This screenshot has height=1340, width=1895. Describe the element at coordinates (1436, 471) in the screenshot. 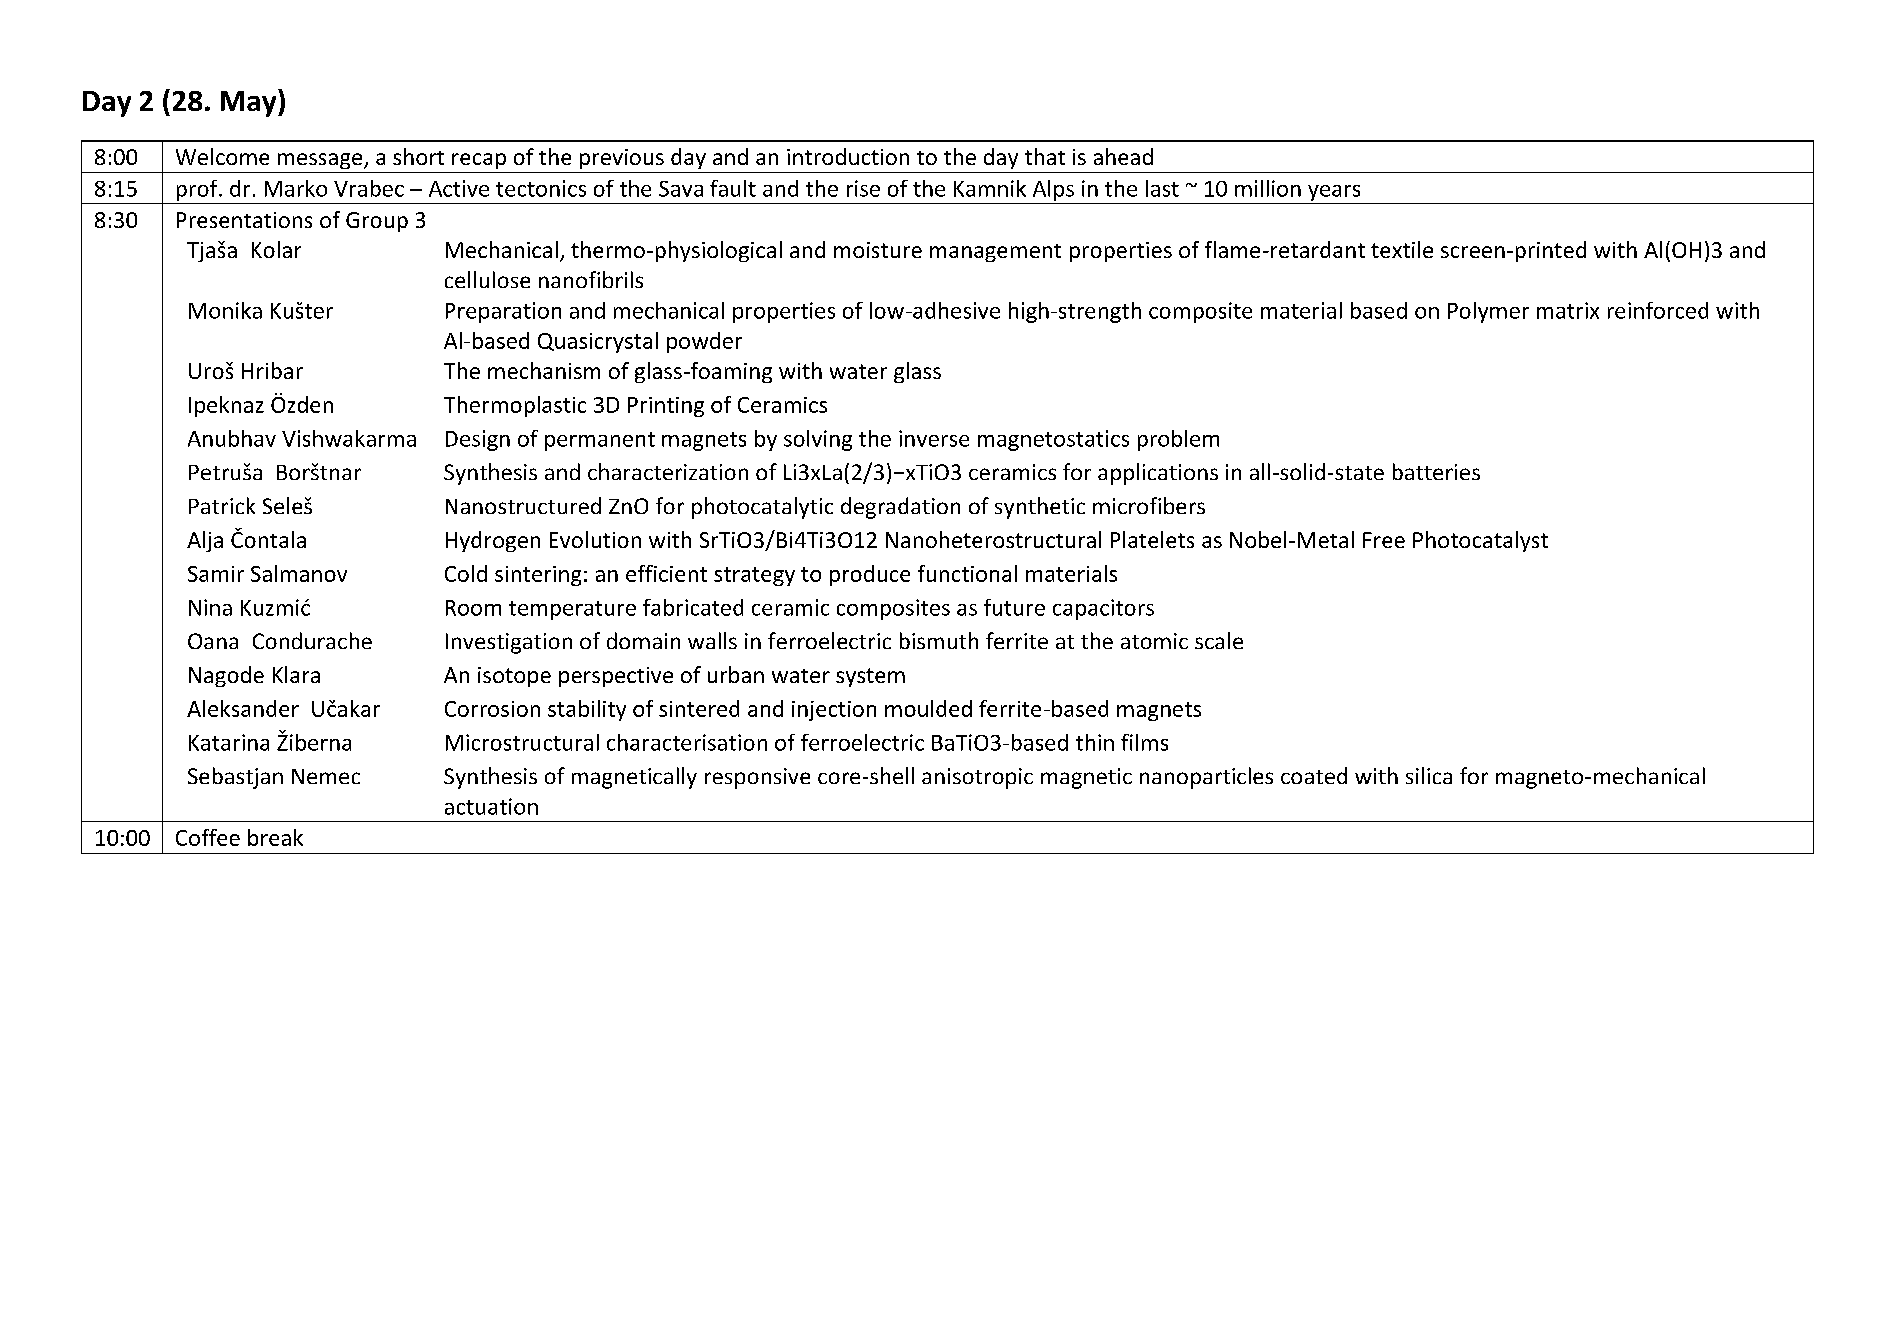

I see `batteries` at that location.
